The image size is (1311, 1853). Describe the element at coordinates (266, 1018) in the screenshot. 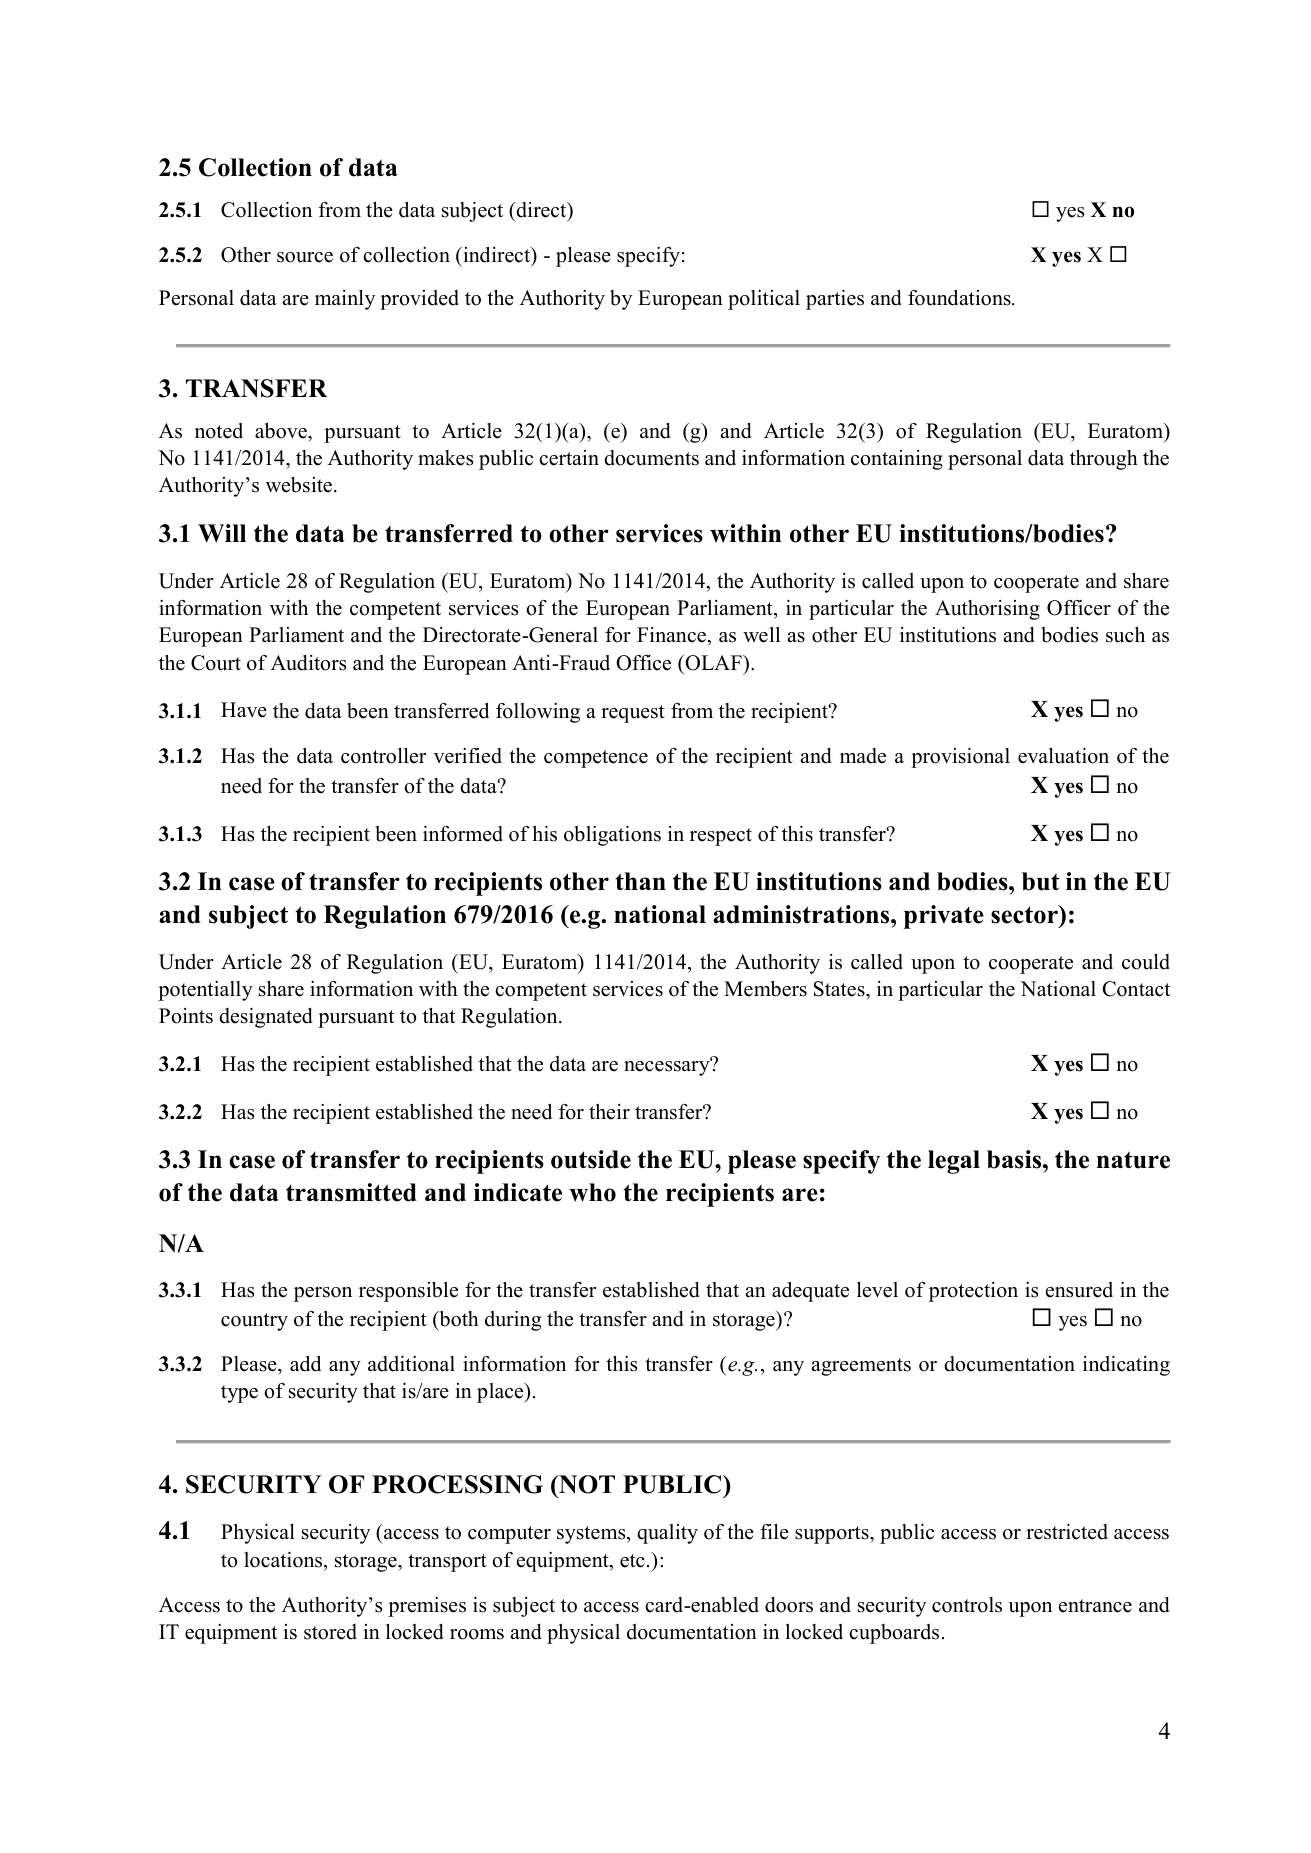

I see `designated` at that location.
